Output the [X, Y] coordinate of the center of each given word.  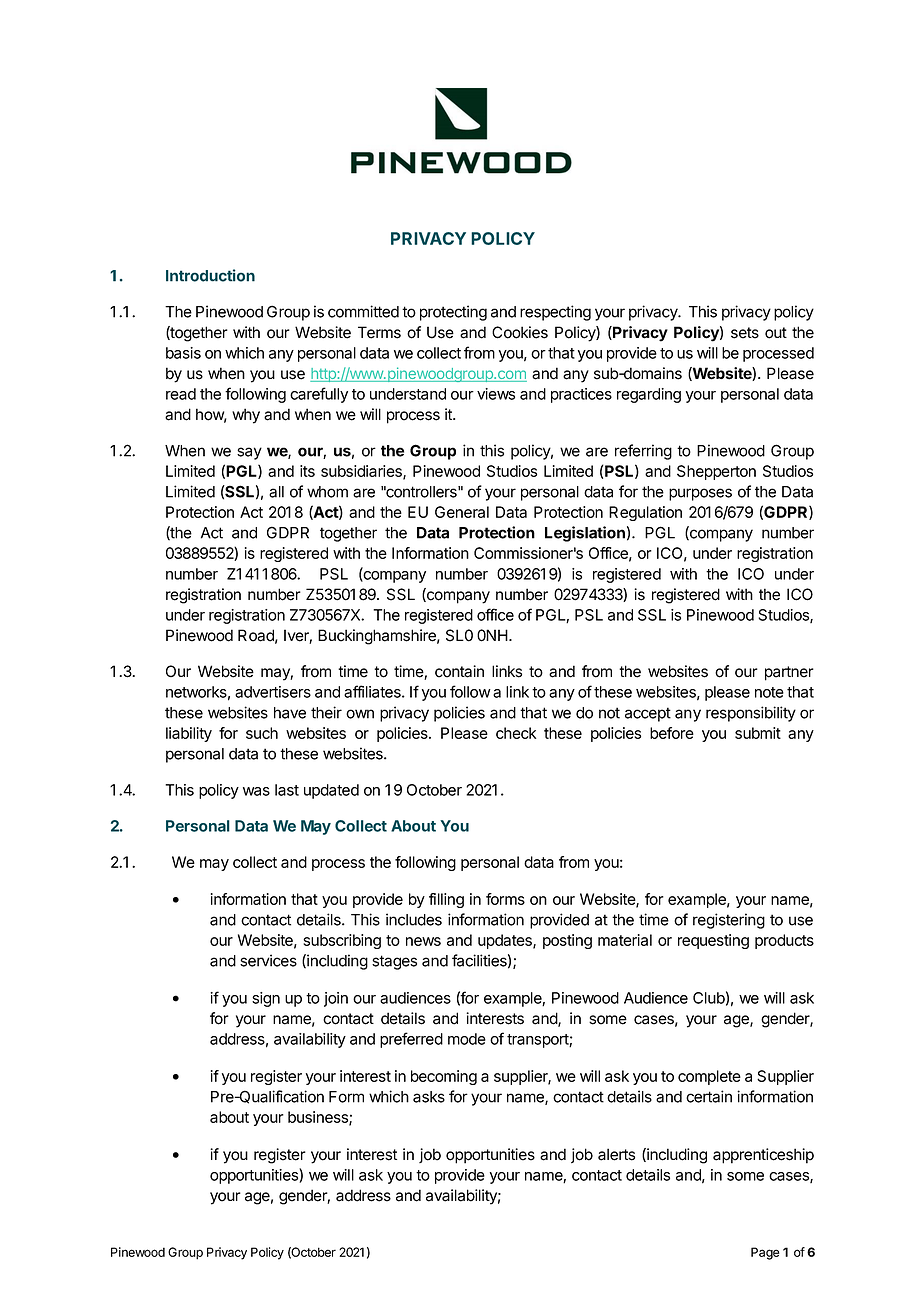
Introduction [210, 275]
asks [429, 1097]
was [256, 791]
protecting [453, 313]
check [516, 733]
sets [745, 333]
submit [758, 733]
